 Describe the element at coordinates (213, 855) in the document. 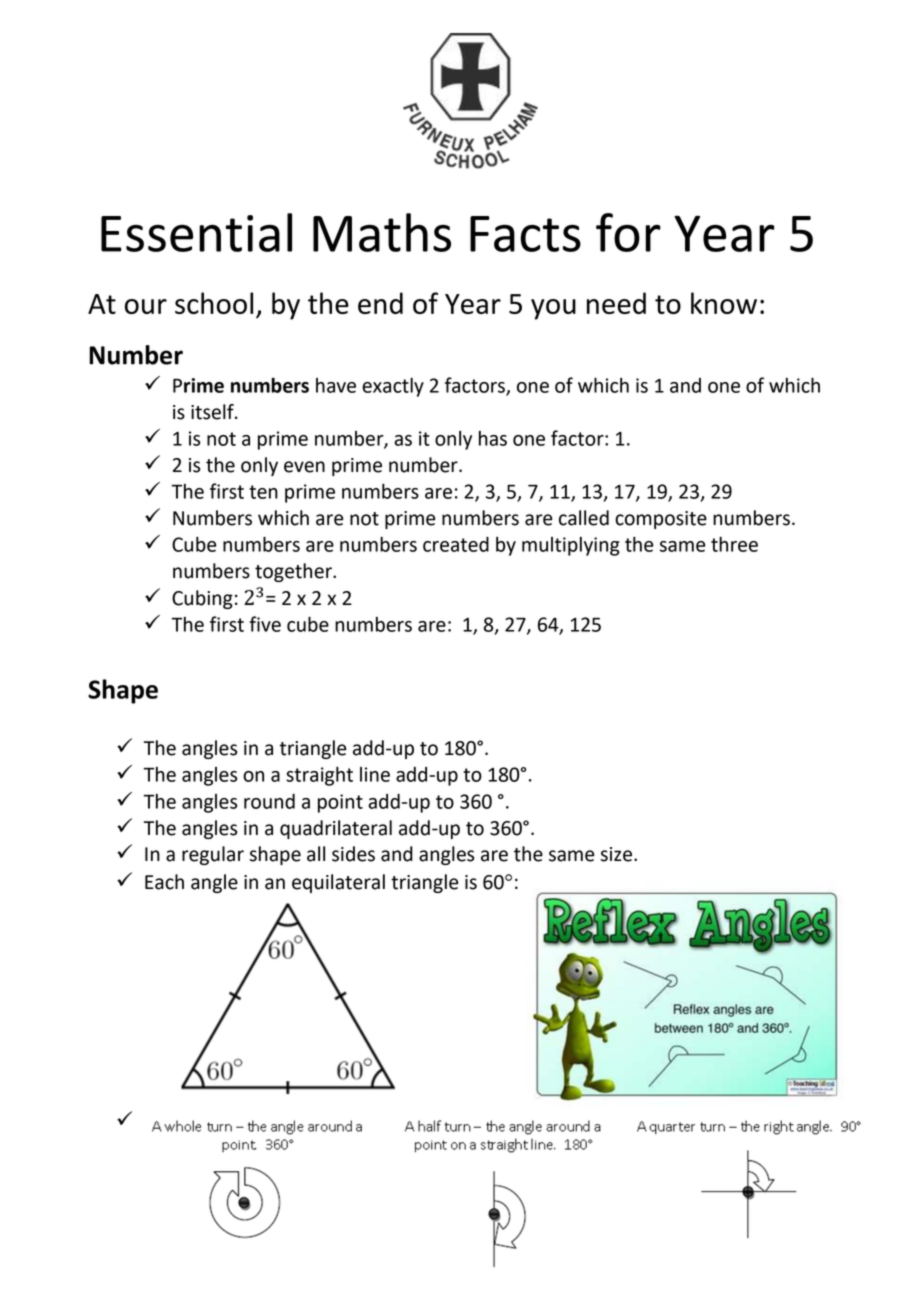

I see `regular` at that location.
